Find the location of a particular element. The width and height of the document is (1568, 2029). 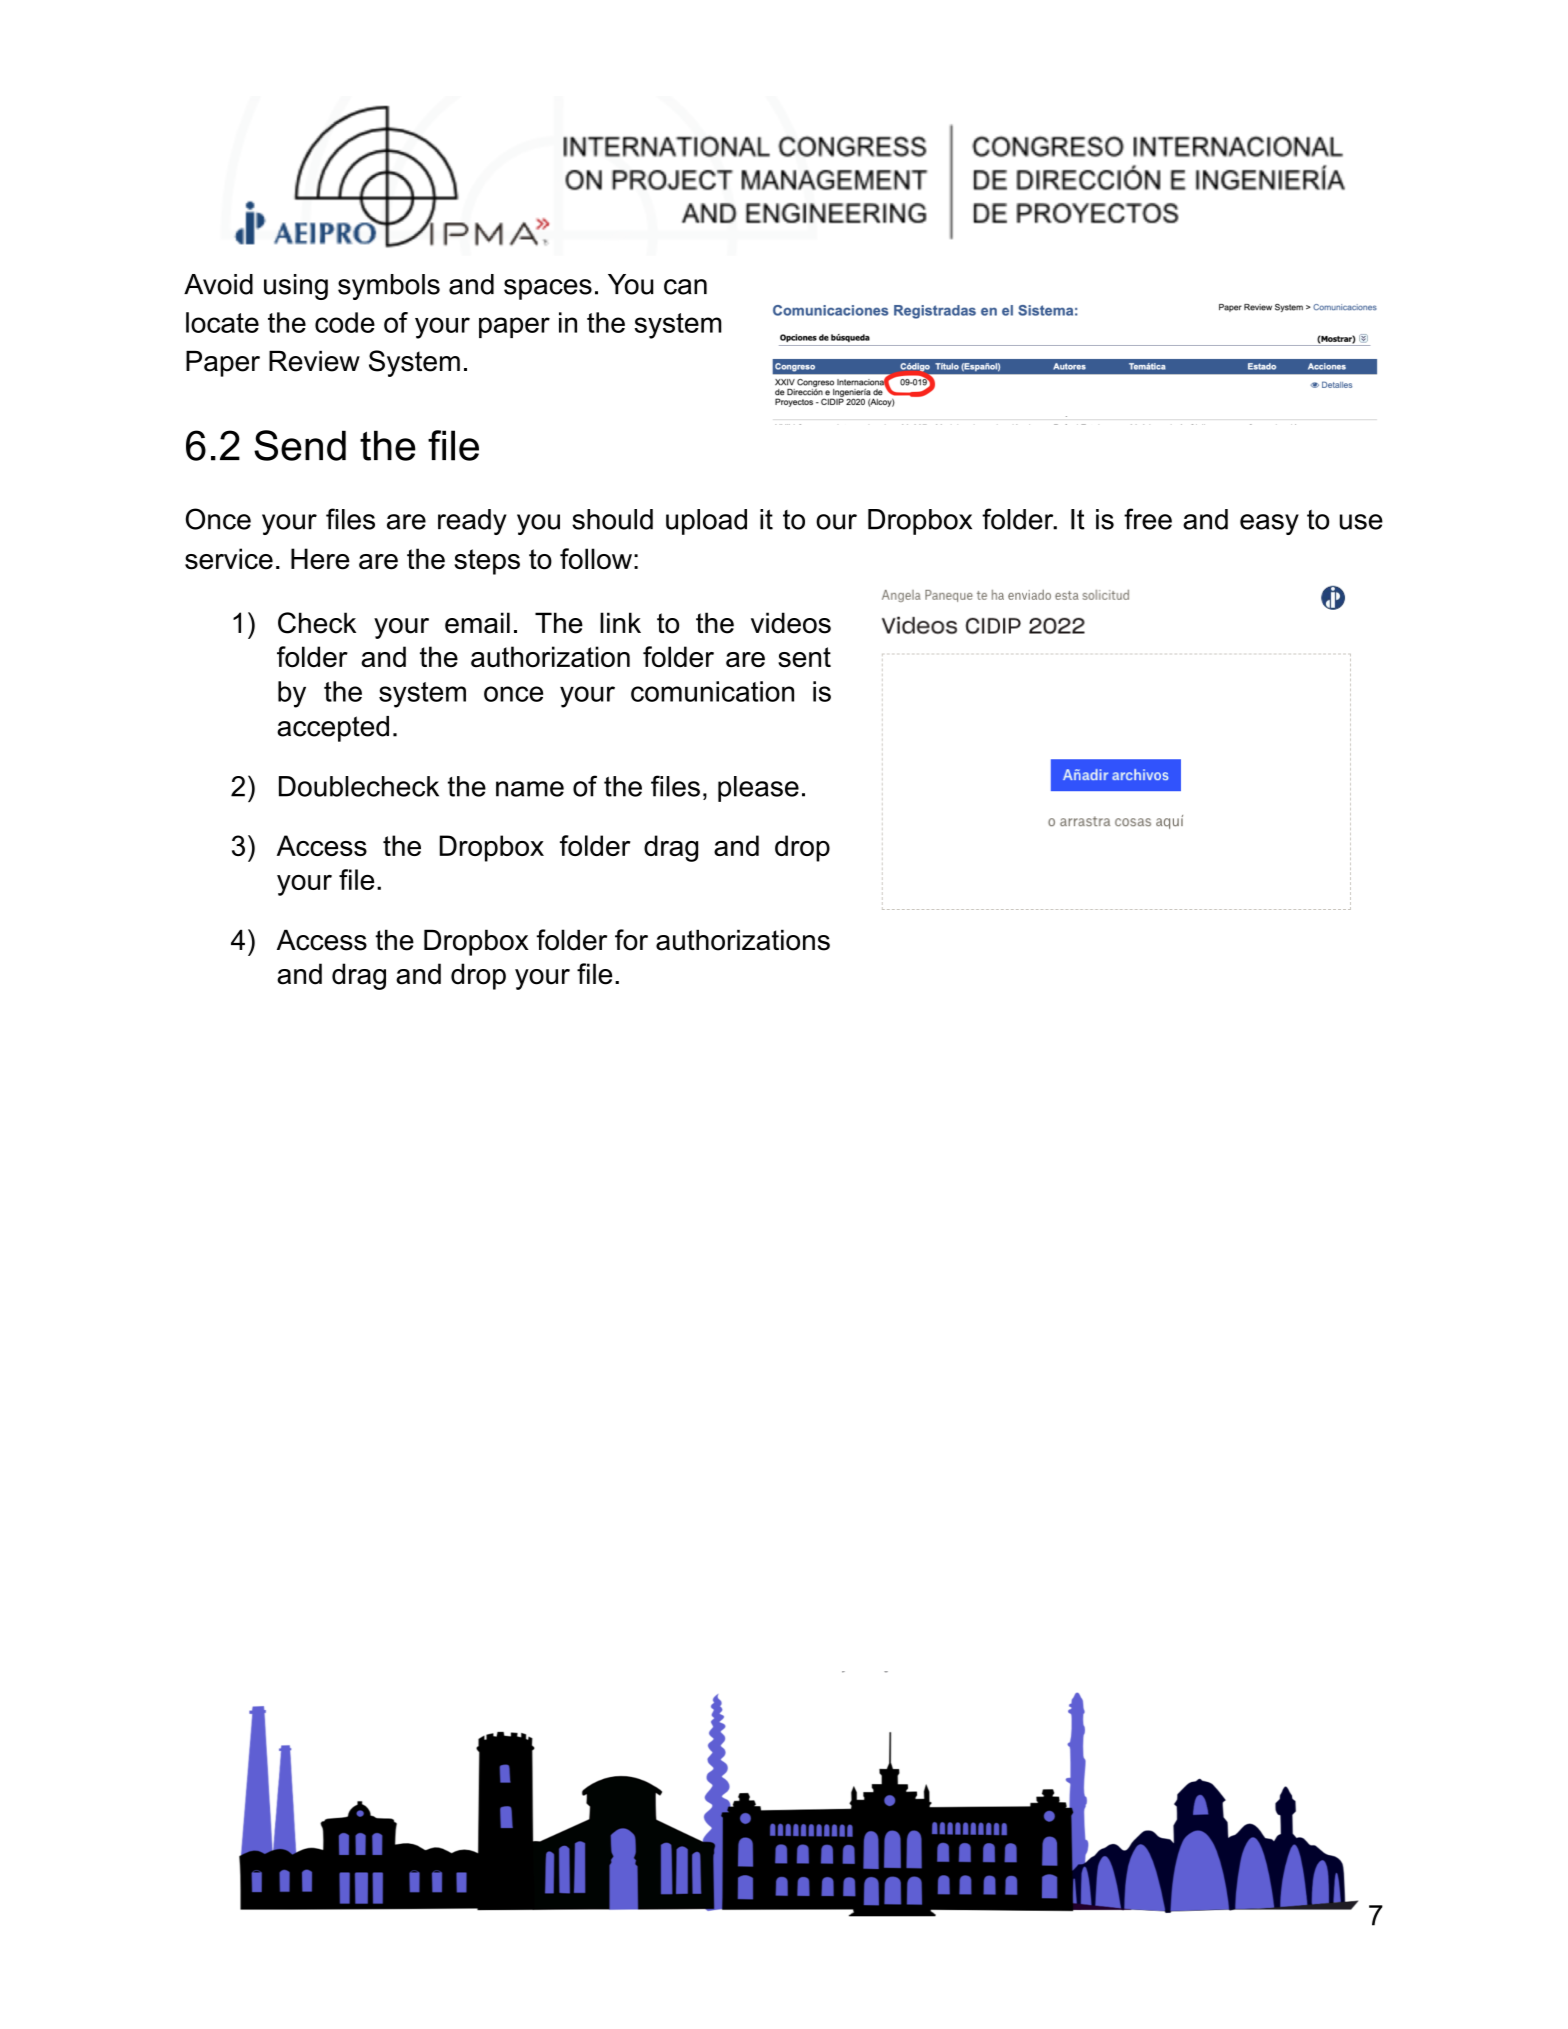

for is located at coordinates (631, 940).
